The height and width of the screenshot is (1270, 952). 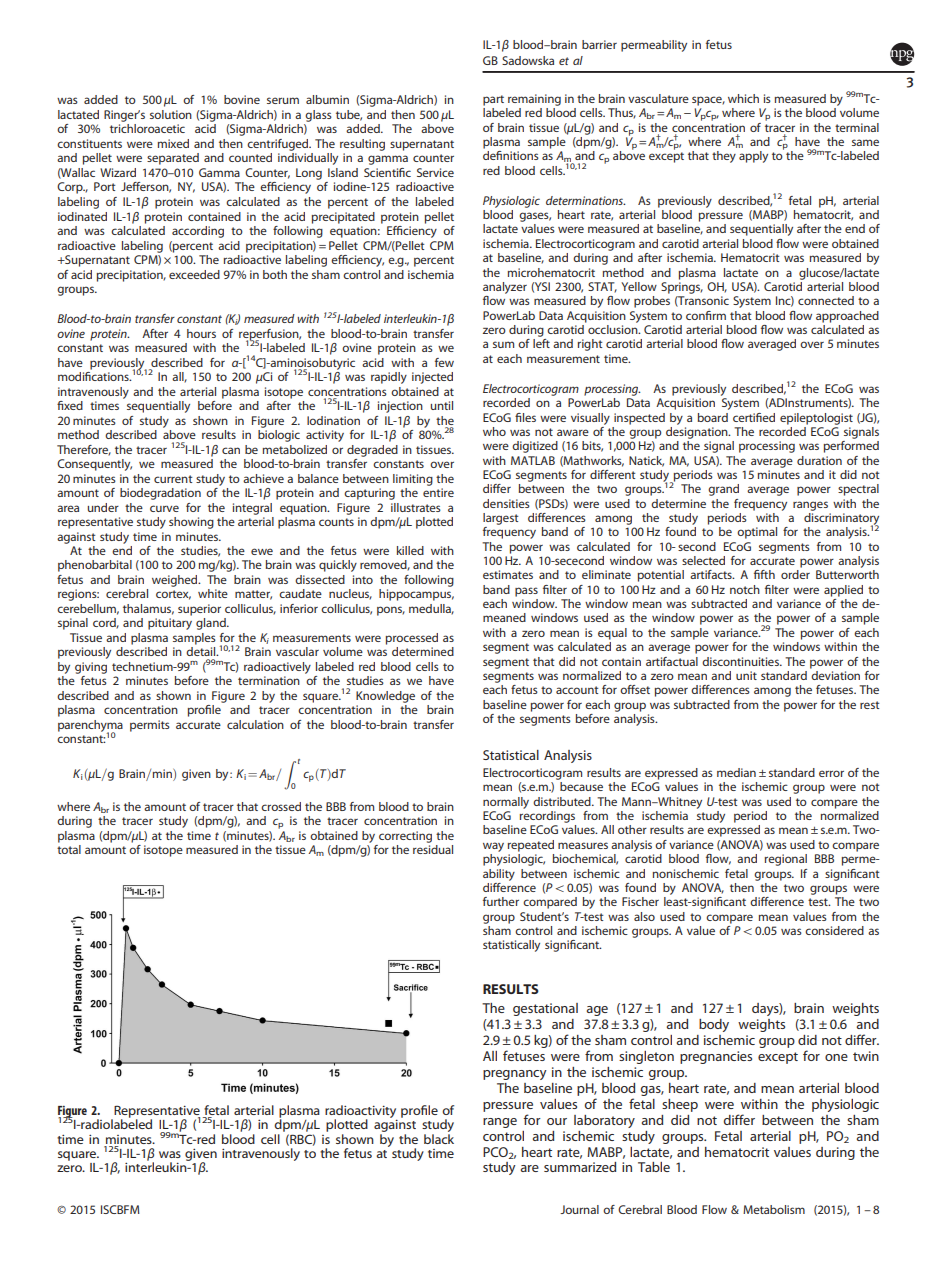 What do you see at coordinates (741, 661) in the screenshot?
I see `discontinuities` at bounding box center [741, 661].
